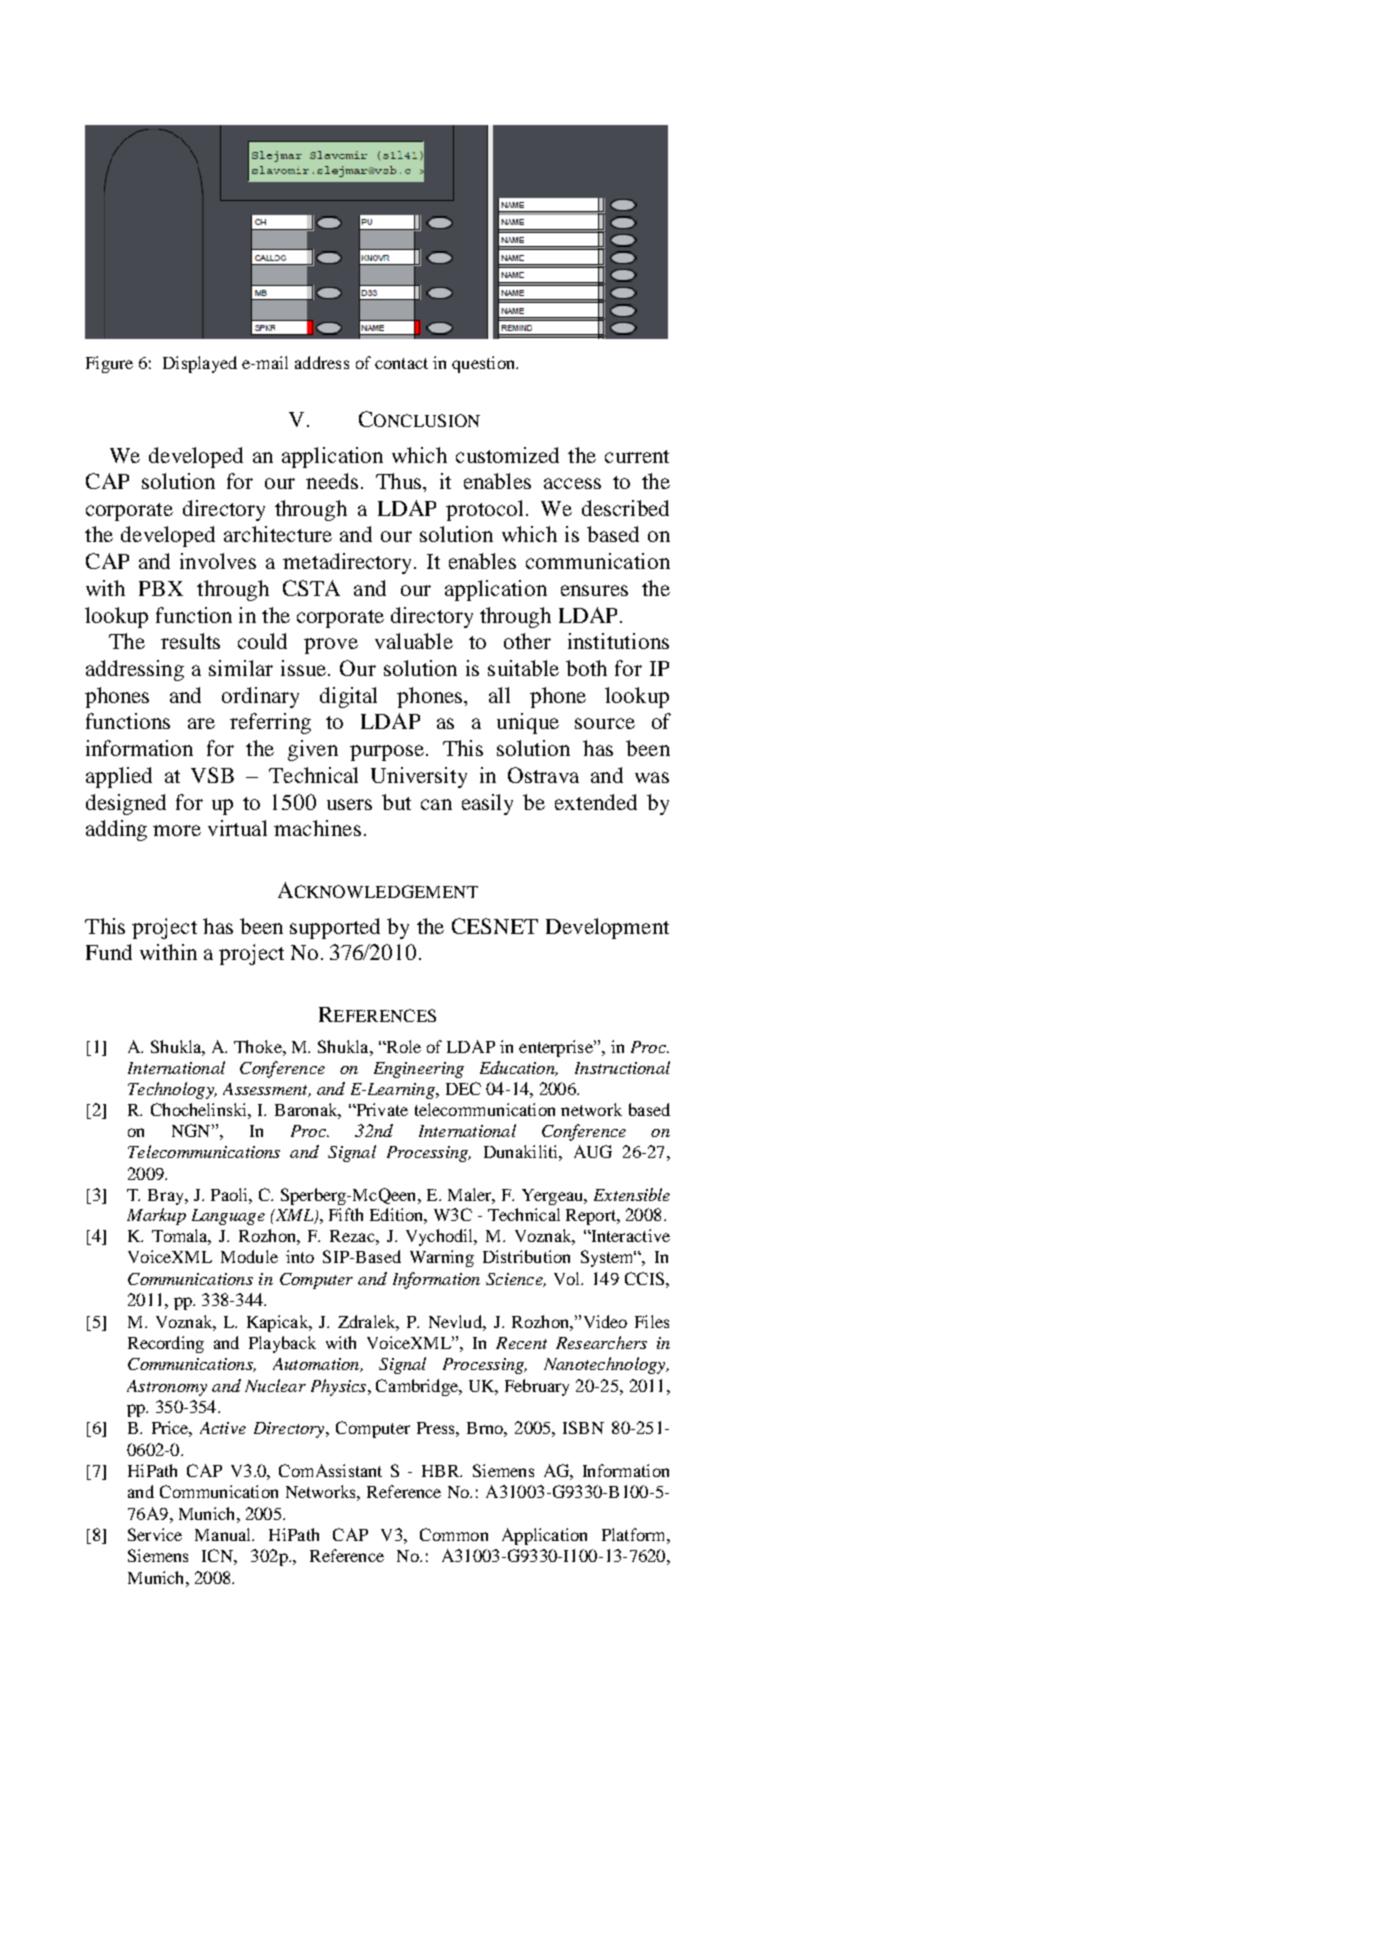 The image size is (1381, 1954). Describe the element at coordinates (583, 1427) in the screenshot. I see `ISBN` at that location.
